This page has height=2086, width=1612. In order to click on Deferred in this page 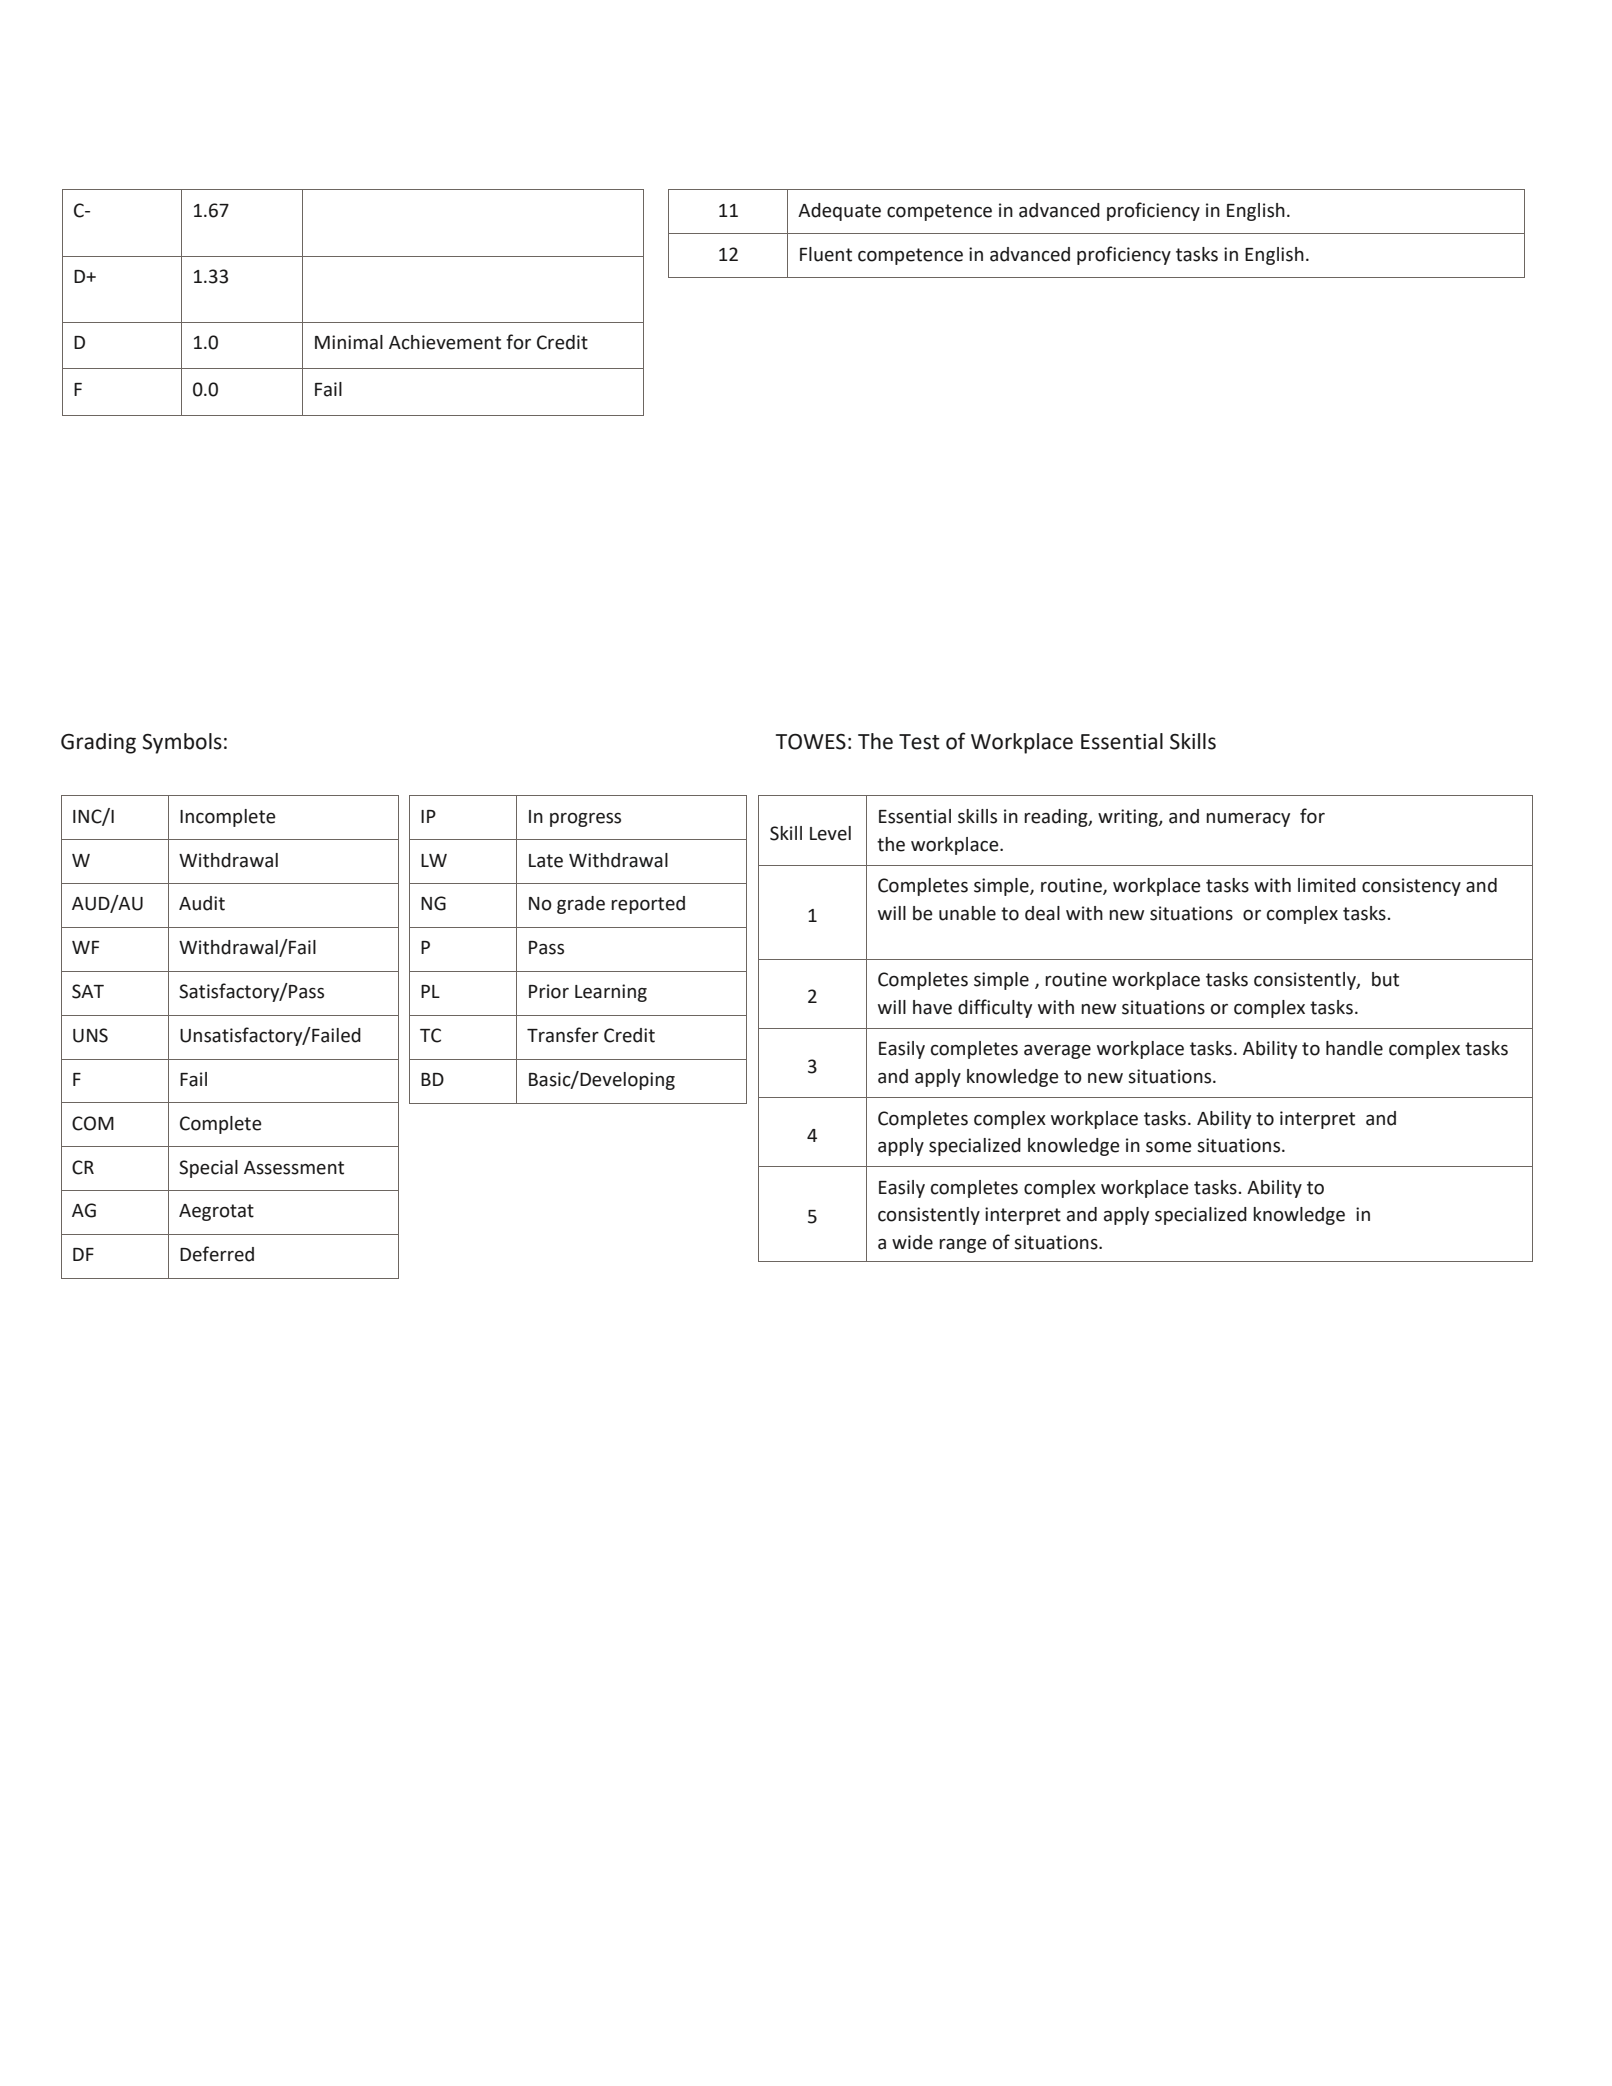, I will do `click(217, 1254)`.
